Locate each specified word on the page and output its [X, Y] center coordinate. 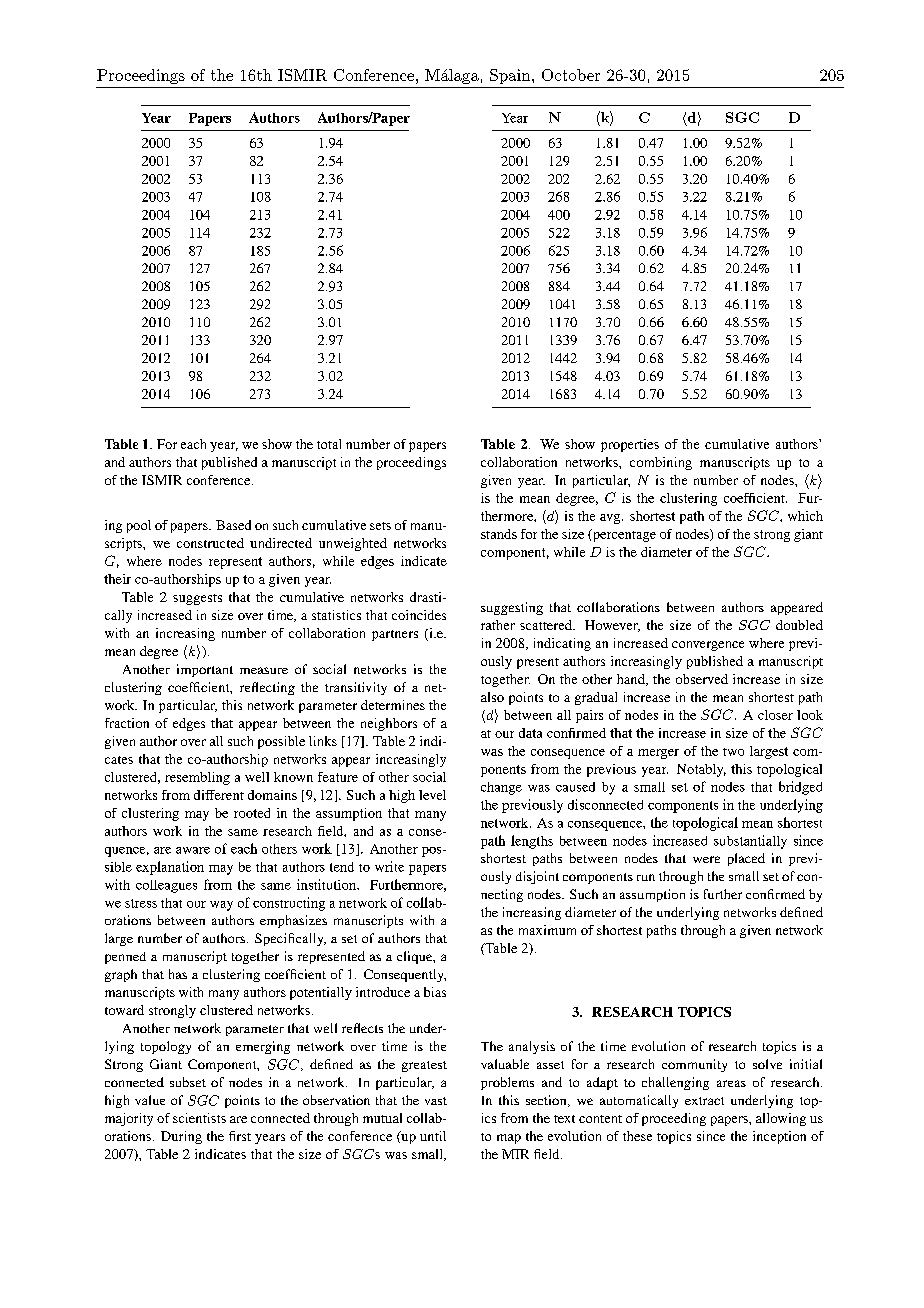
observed [702, 679]
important [205, 670]
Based [233, 525]
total [329, 444]
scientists [199, 1118]
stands [499, 534]
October [571, 75]
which [805, 516]
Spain [511, 76]
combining [661, 463]
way [221, 906]
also [492, 697]
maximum [547, 930]
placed [746, 859]
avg [611, 519]
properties [630, 445]
